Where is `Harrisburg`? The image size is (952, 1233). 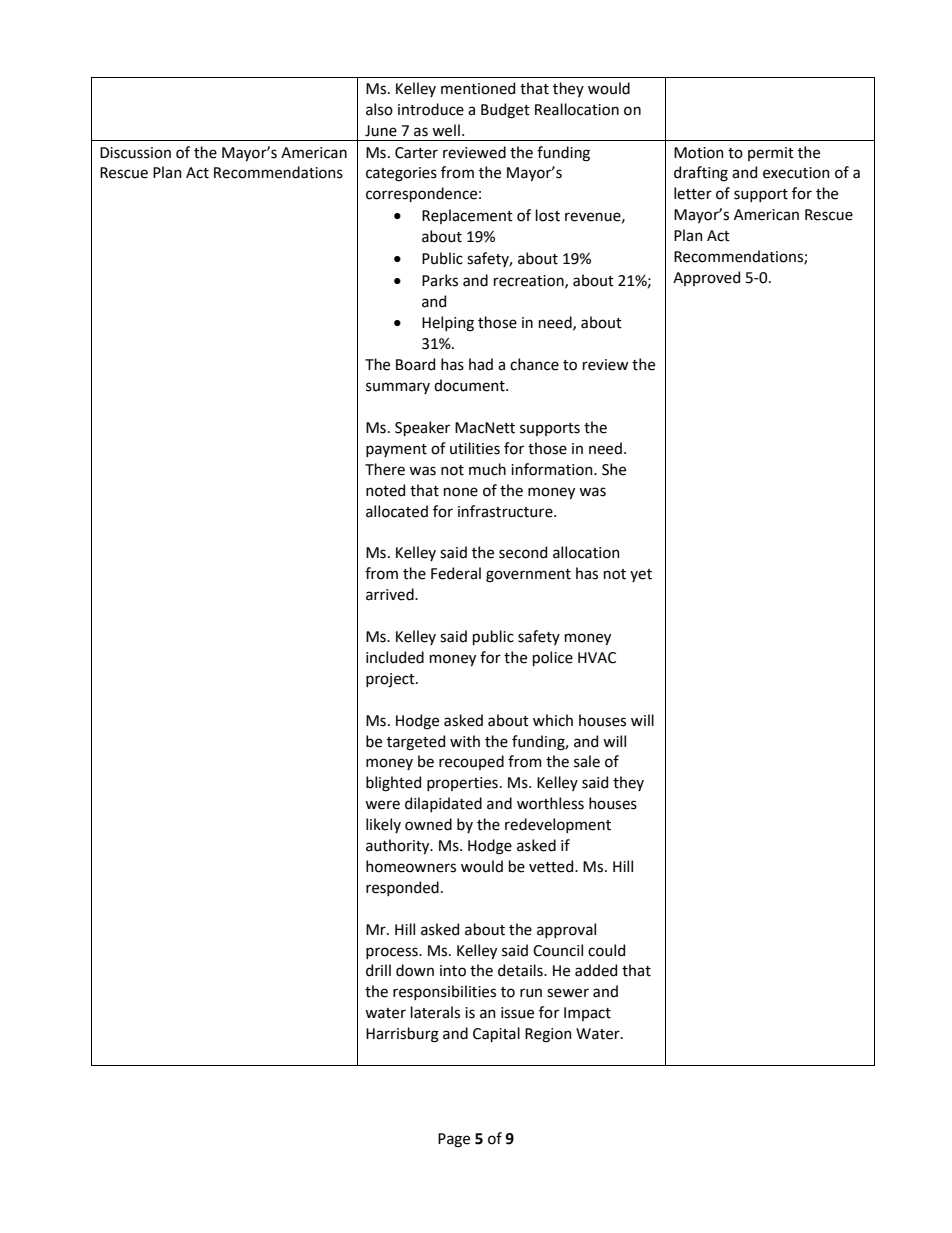 Harrisburg is located at coordinates (402, 1035).
